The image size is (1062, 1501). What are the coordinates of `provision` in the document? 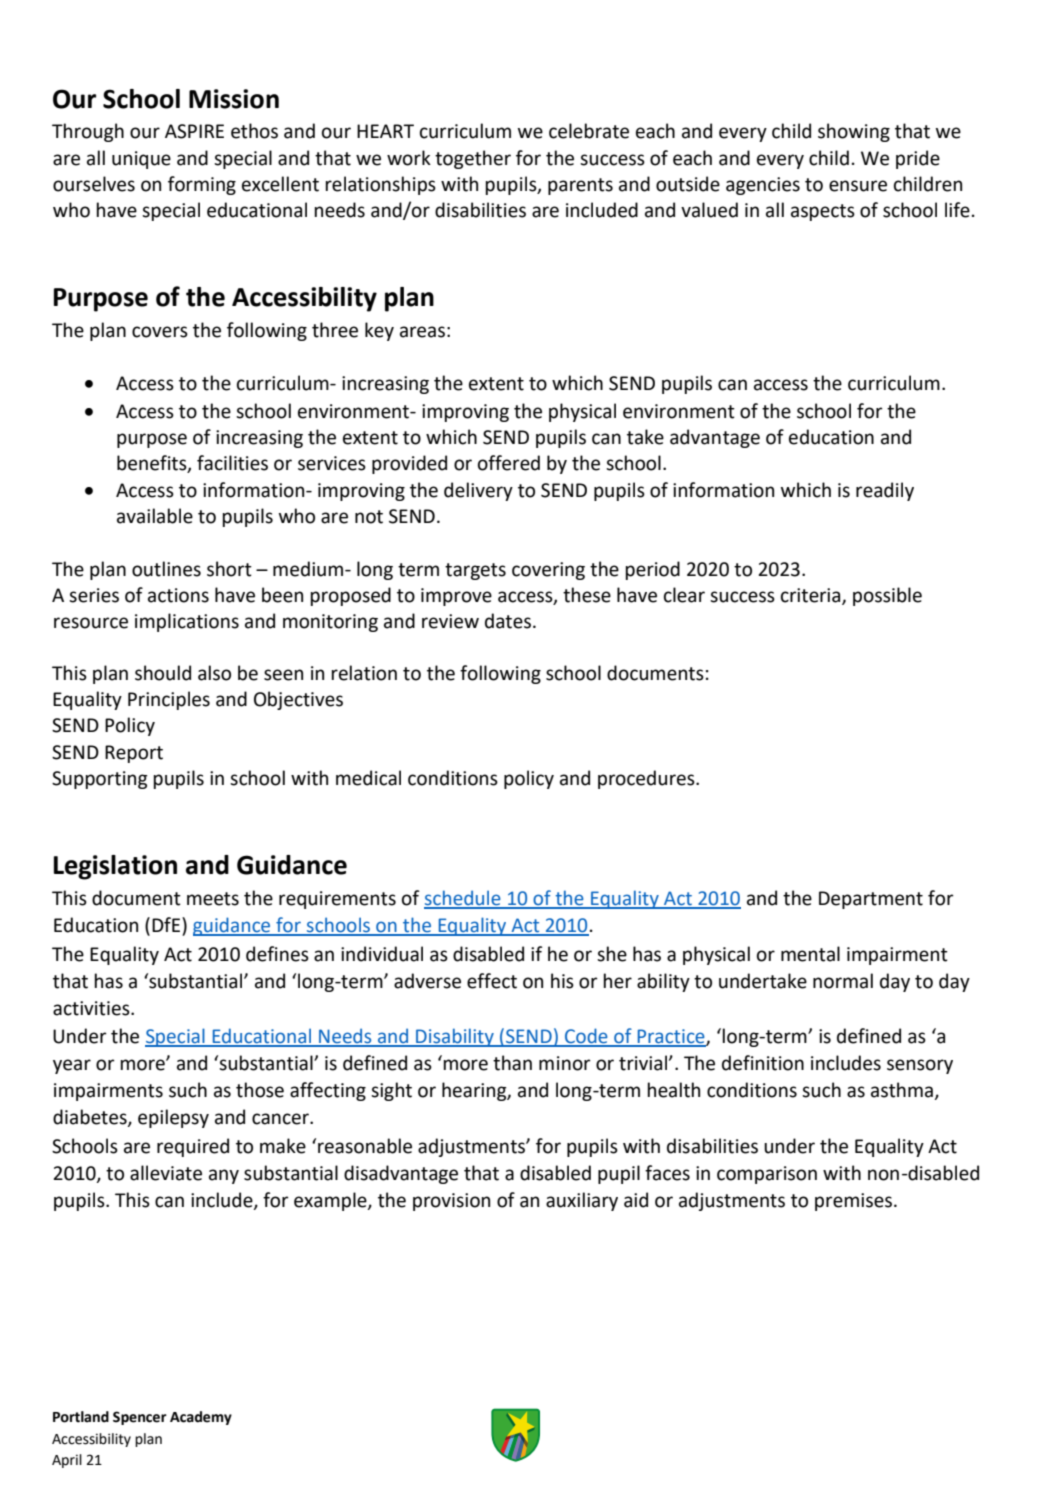 It's located at (451, 1202).
